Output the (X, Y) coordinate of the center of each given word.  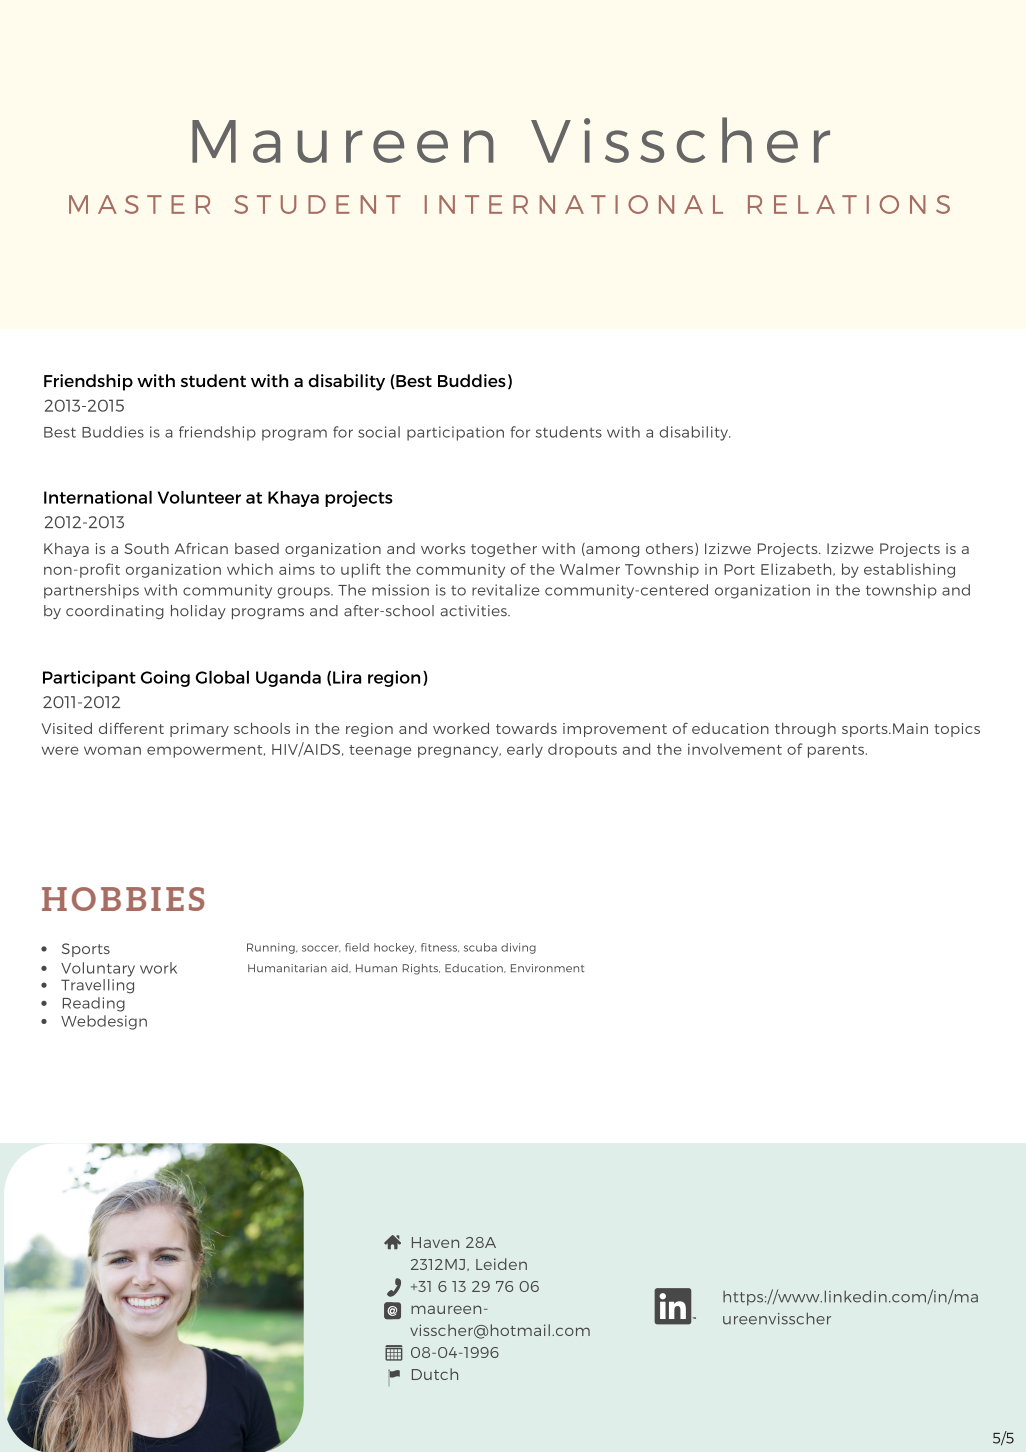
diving (518, 948)
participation (455, 433)
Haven (435, 1242)
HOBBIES (123, 899)
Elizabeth (797, 569)
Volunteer (199, 497)
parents (837, 751)
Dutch (435, 1374)
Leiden (501, 1264)
